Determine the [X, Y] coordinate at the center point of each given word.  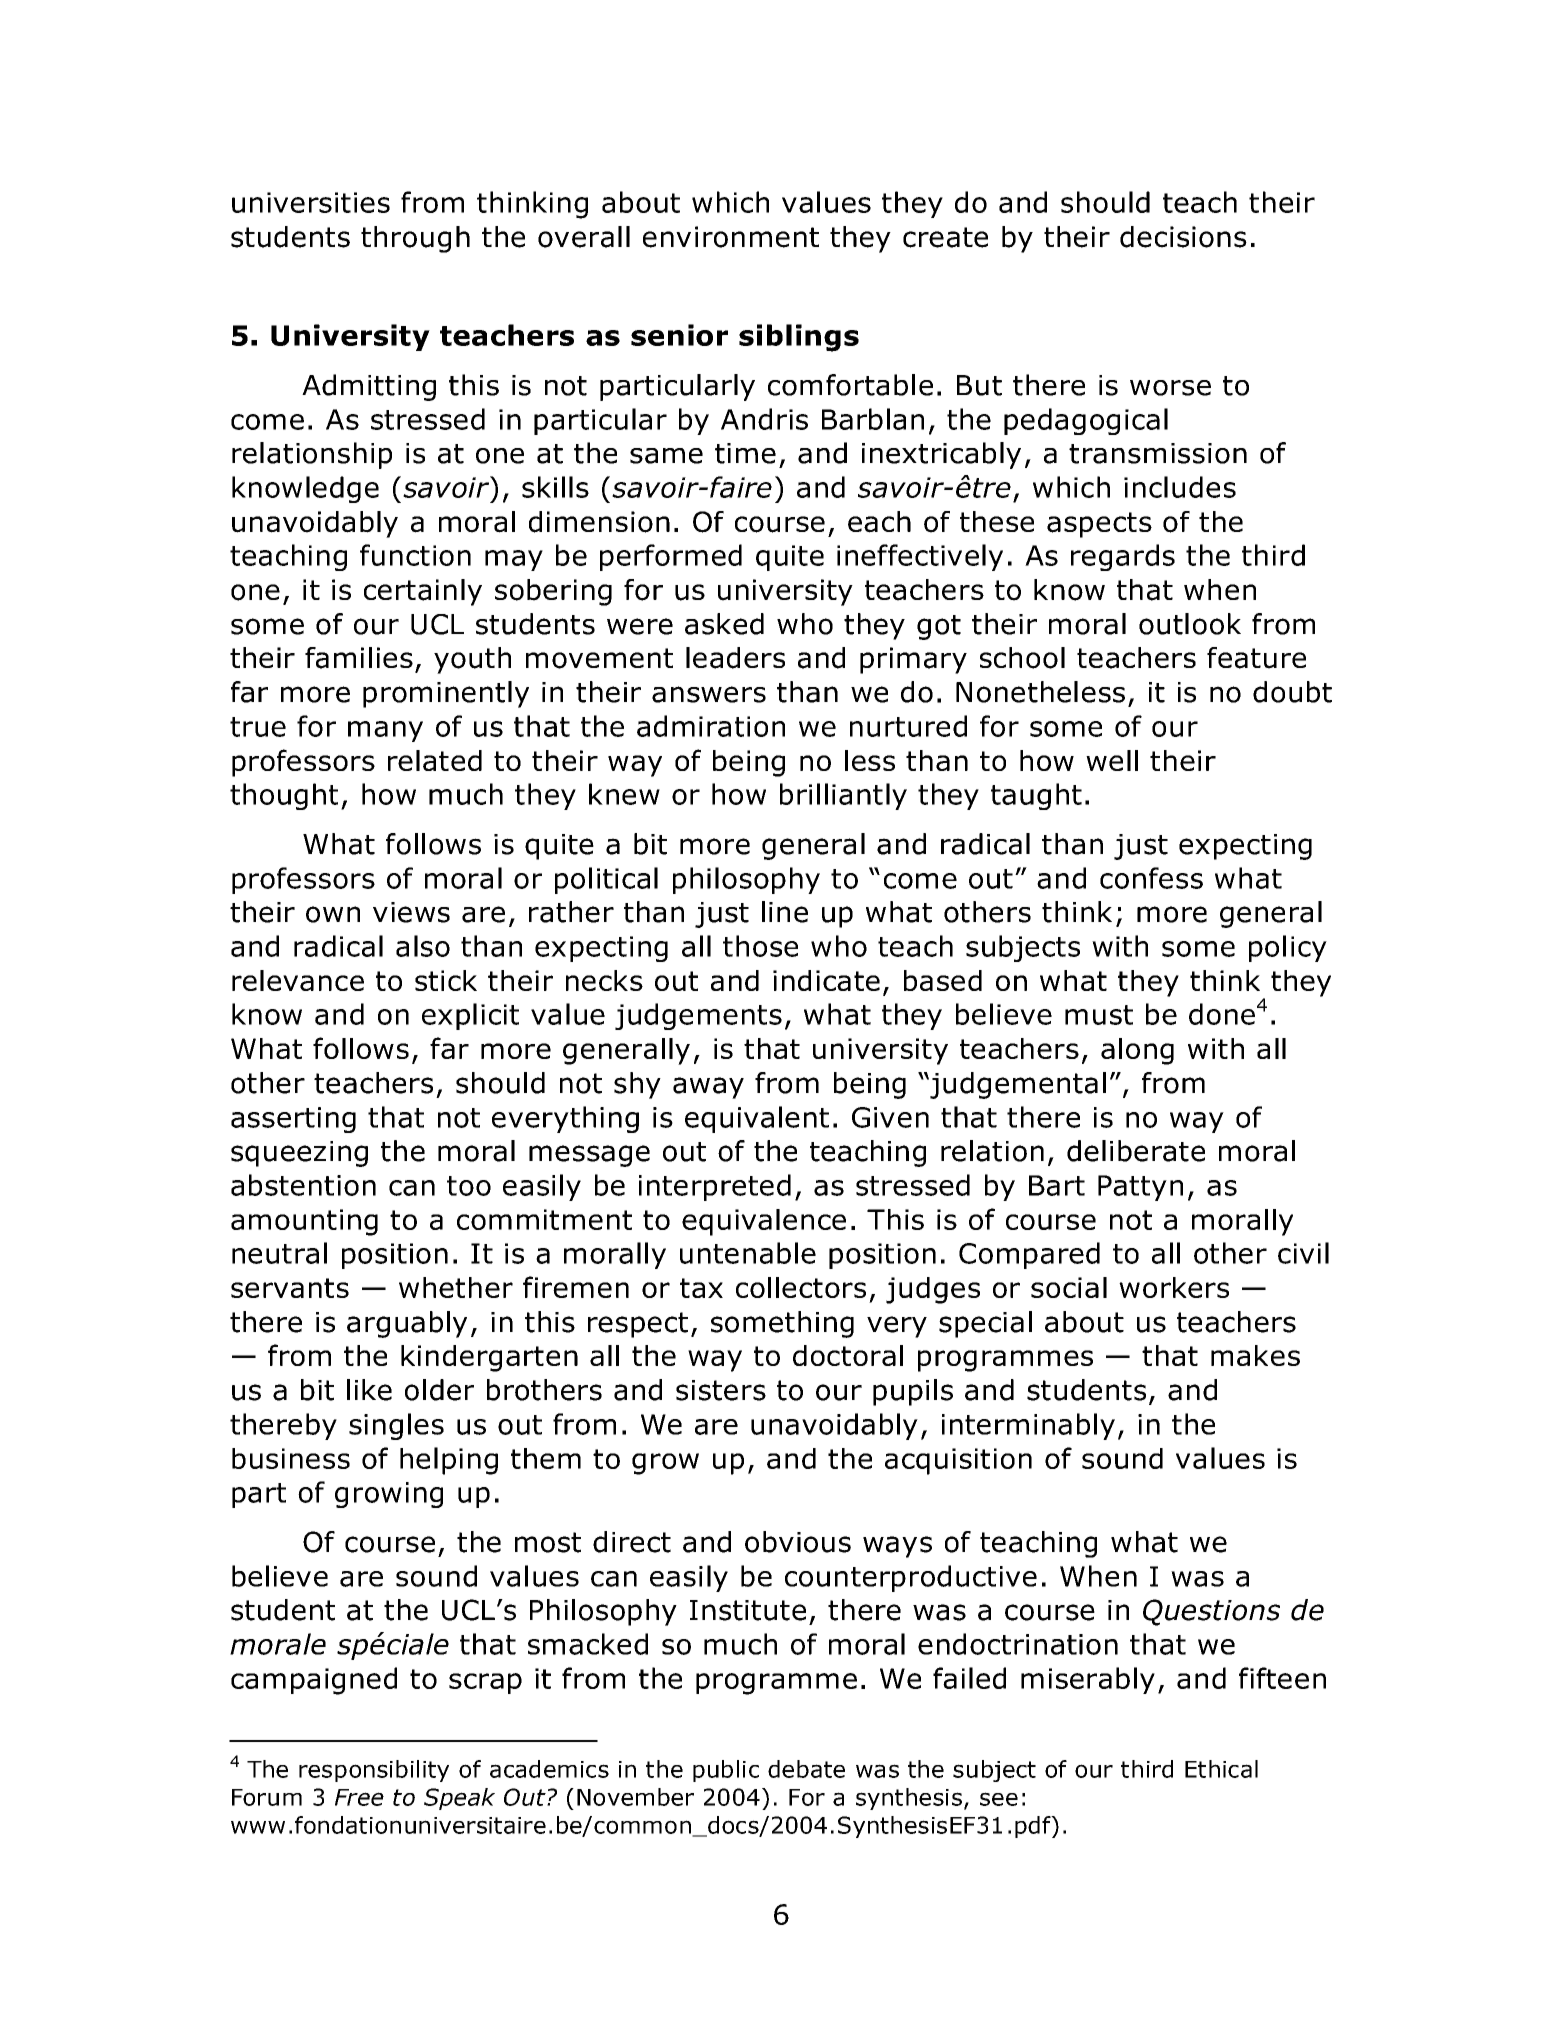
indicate [826, 980]
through [415, 239]
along [1137, 1051]
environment [731, 237]
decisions [1183, 237]
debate [806, 1769]
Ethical [1221, 1769]
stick [446, 980]
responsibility [374, 1771]
